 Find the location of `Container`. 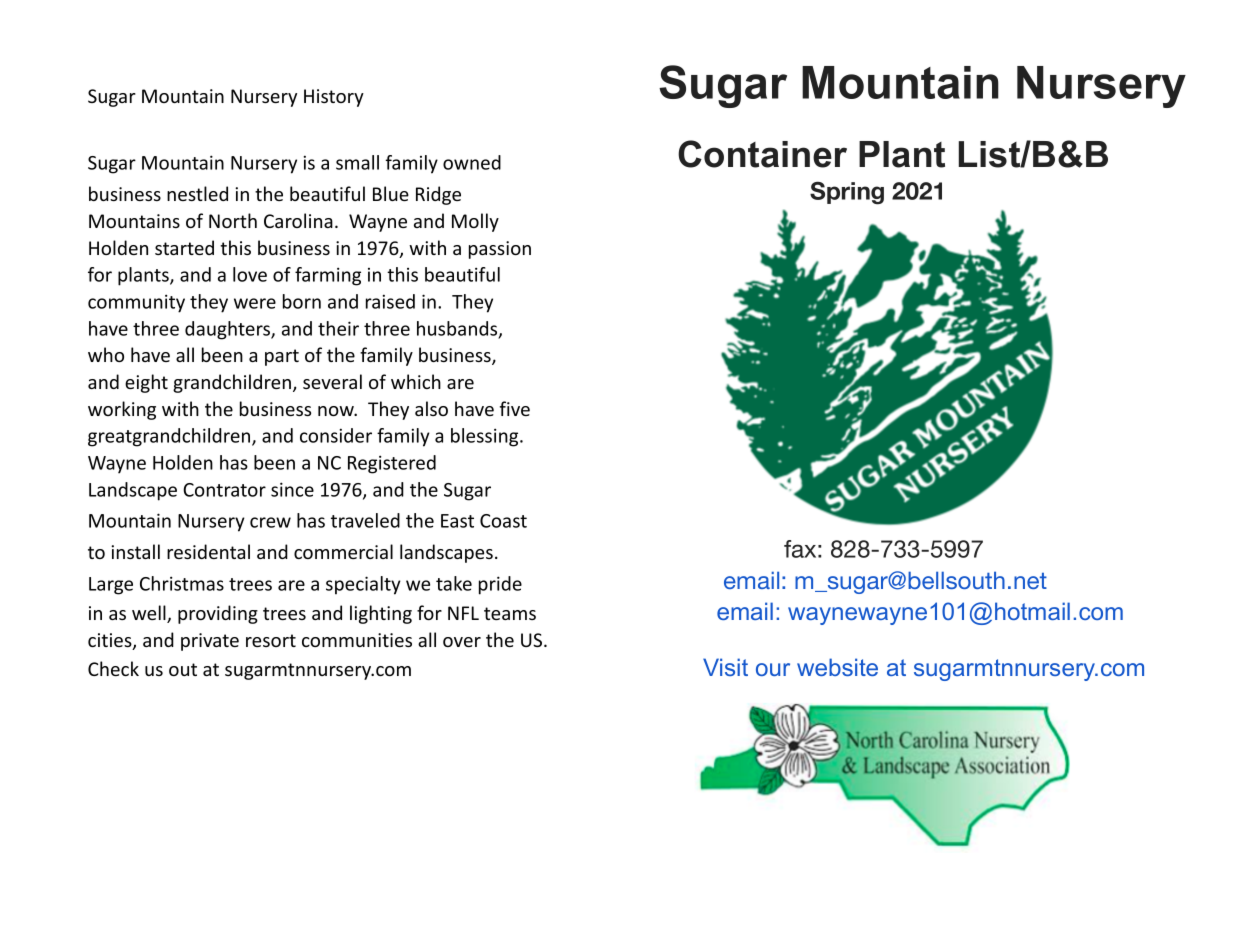

Container is located at coordinates (762, 154).
